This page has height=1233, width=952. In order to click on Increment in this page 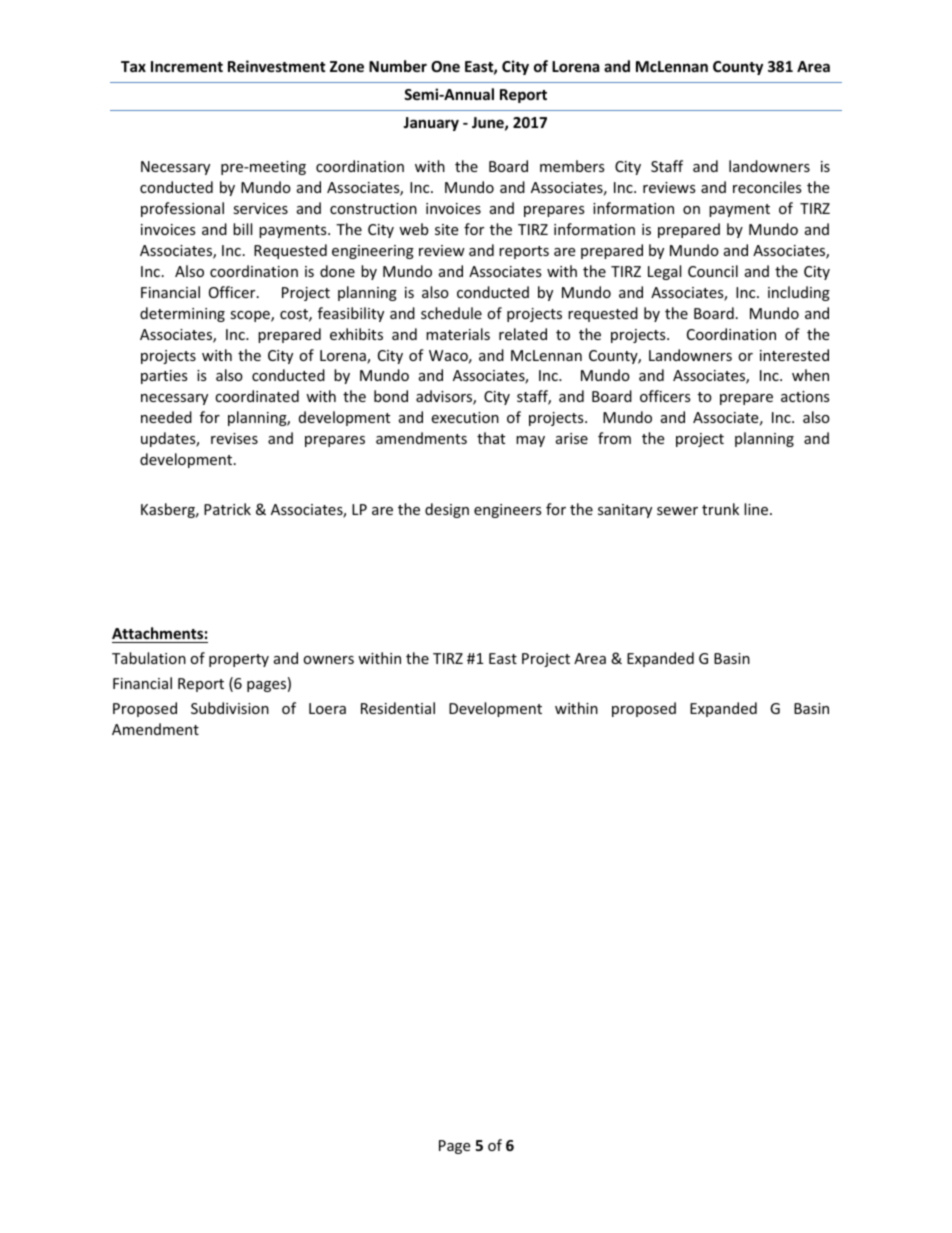, I will do `click(187, 66)`.
